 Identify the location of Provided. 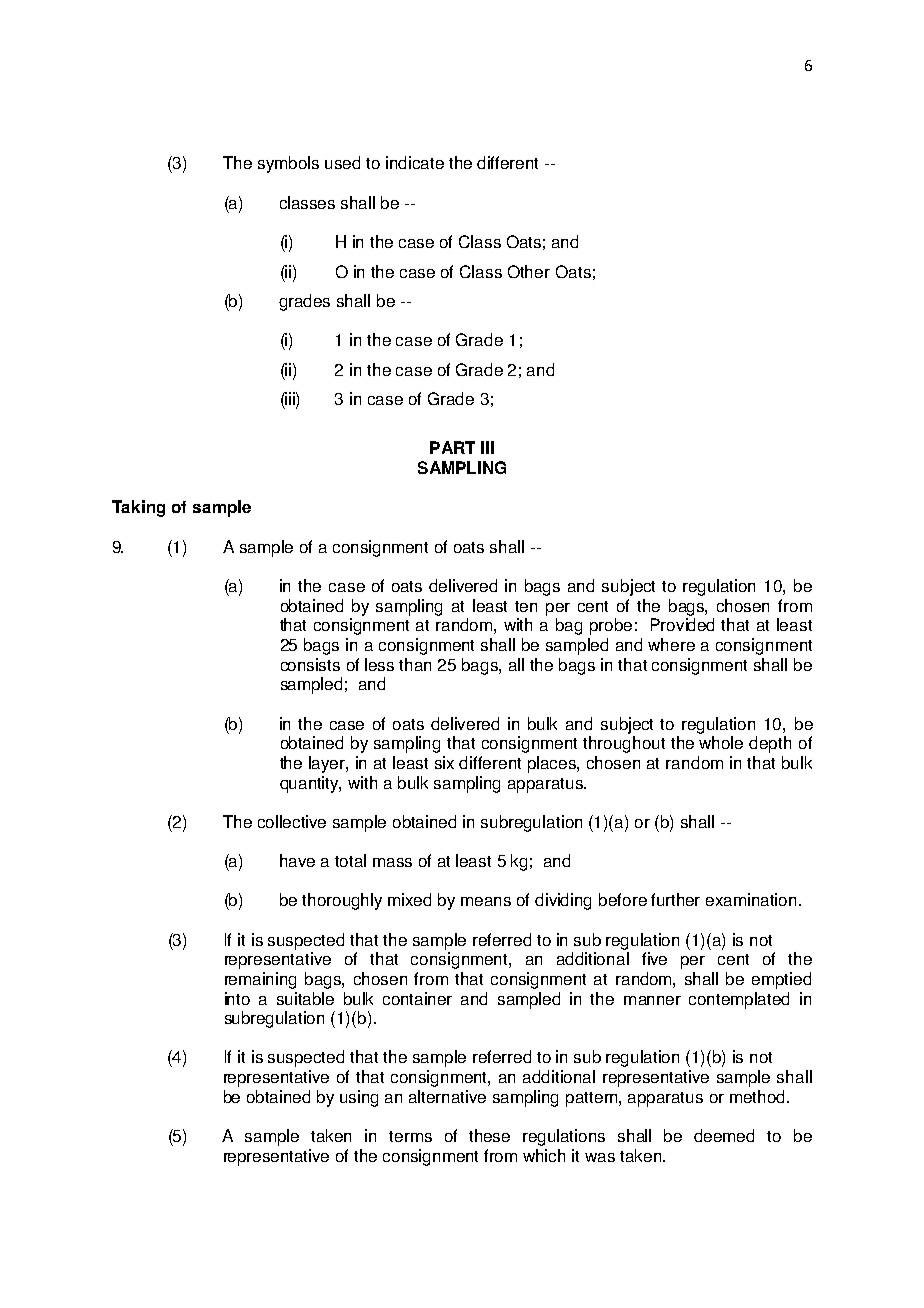
(682, 624).
